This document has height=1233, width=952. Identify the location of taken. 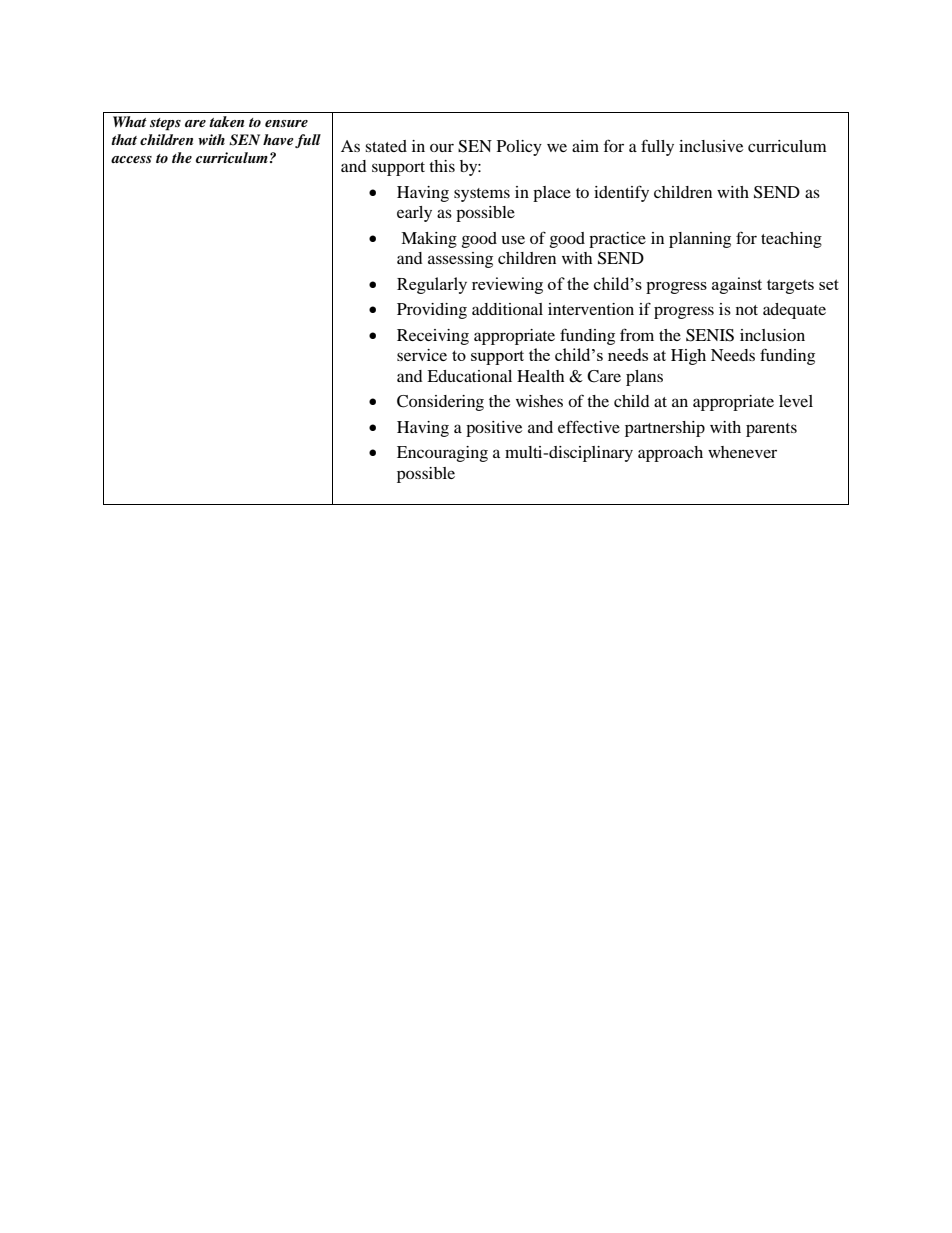
(226, 121).
